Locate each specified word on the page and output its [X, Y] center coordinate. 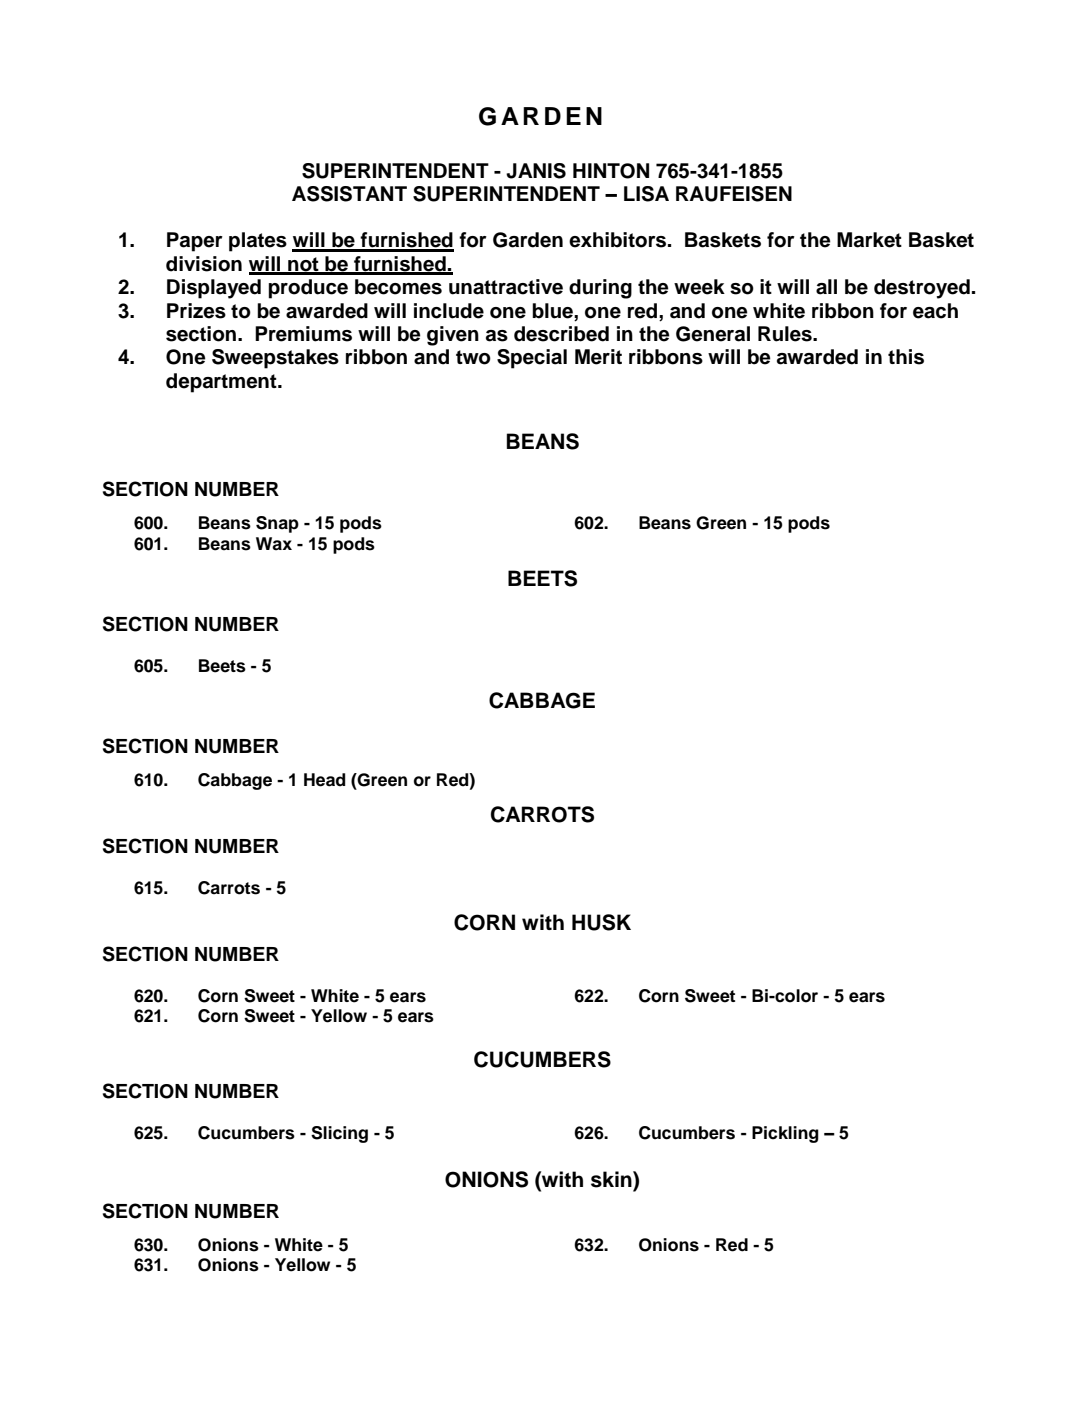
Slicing [339, 1134]
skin [612, 1179]
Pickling [785, 1134]
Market [869, 240]
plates [258, 242]
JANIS [536, 171]
